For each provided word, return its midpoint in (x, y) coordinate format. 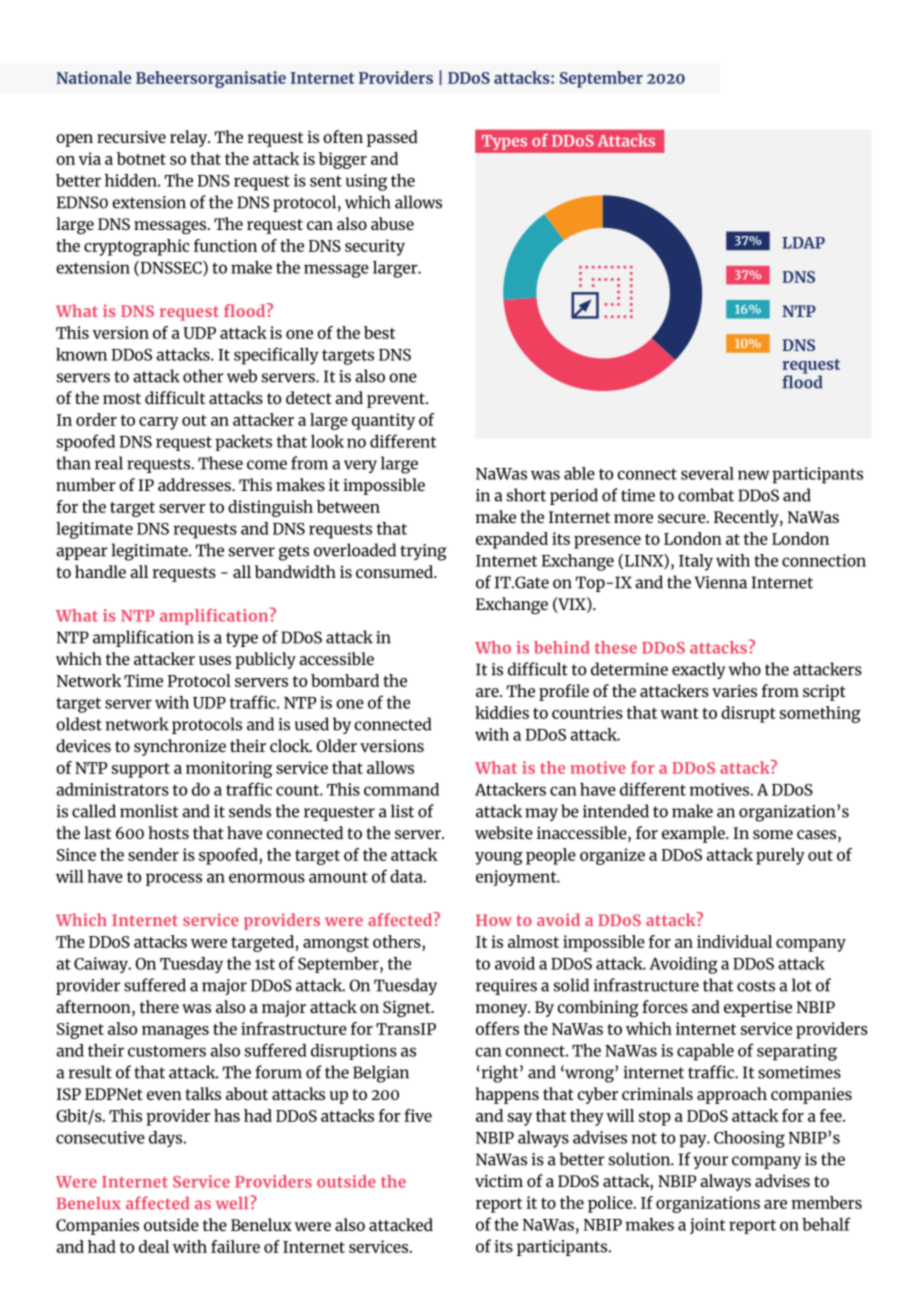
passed (392, 138)
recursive (131, 136)
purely (780, 856)
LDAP (803, 243)
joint (707, 1226)
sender (153, 854)
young (499, 858)
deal (154, 1246)
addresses (195, 484)
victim (499, 1180)
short (526, 495)
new (753, 475)
